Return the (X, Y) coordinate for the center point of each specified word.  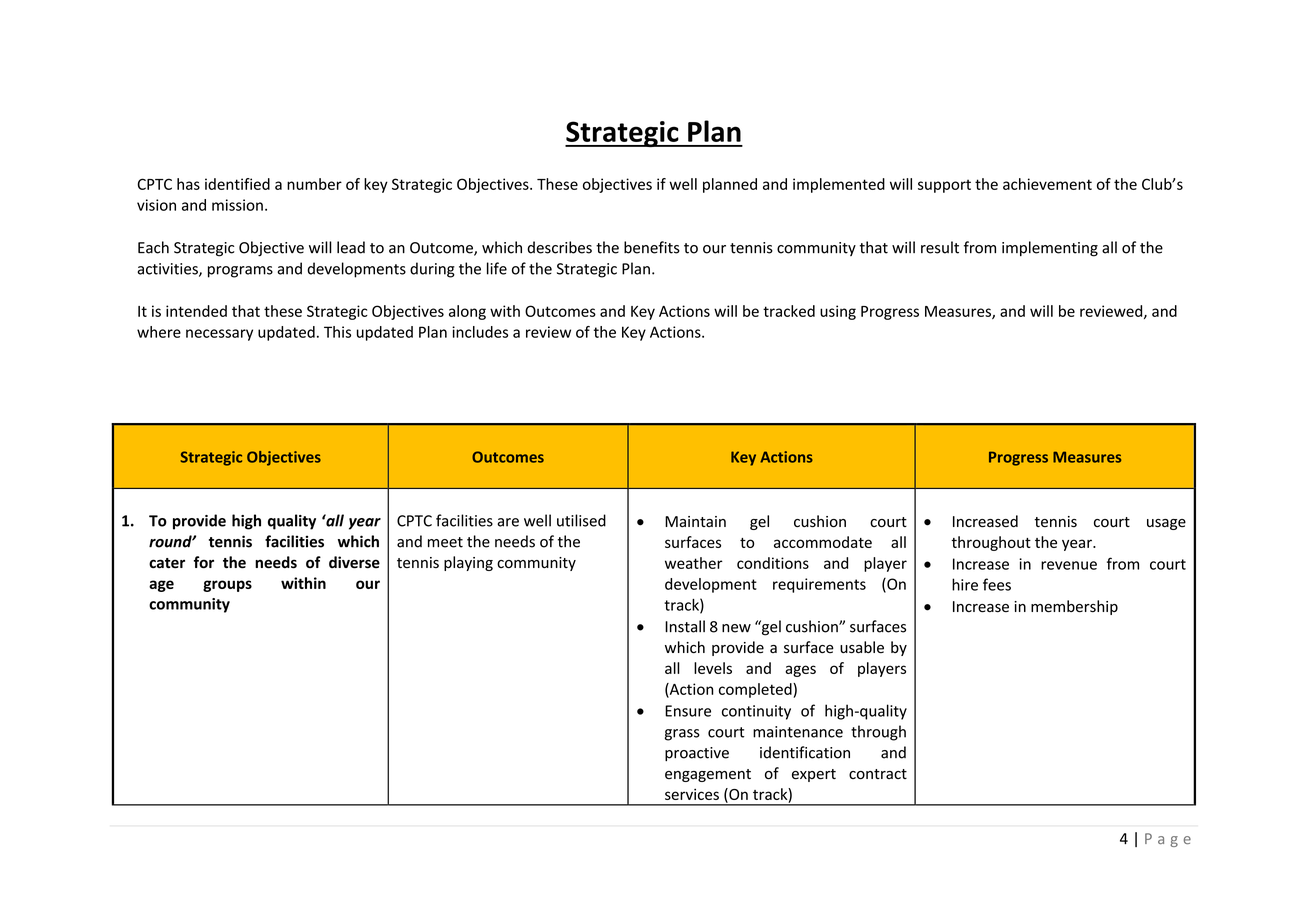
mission (237, 205)
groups (227, 586)
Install (685, 626)
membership (1074, 607)
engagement (708, 775)
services (692, 794)
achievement (1047, 184)
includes (480, 332)
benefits (652, 247)
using (838, 312)
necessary (219, 335)
